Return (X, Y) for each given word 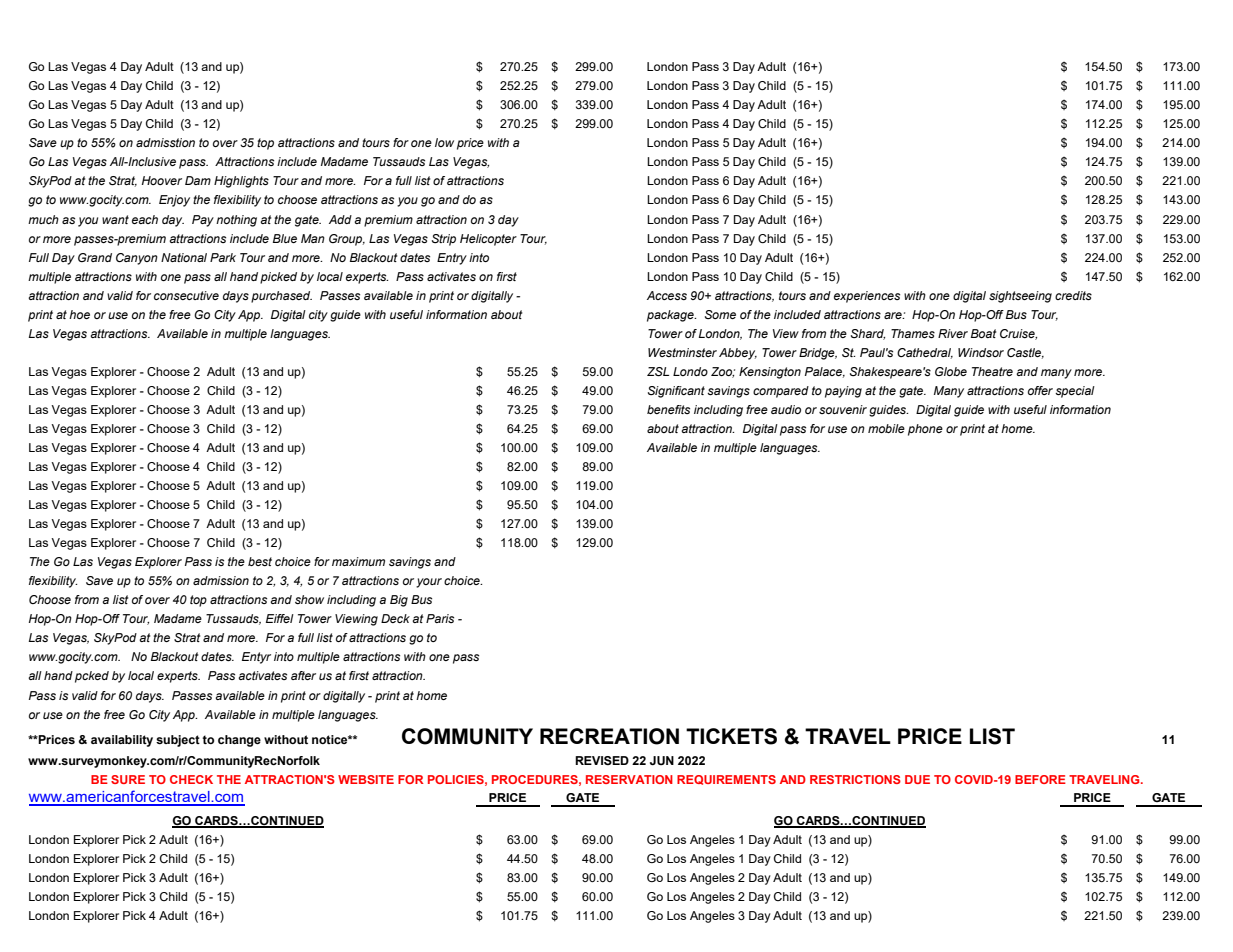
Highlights (241, 182)
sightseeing (1020, 297)
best (260, 561)
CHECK (191, 779)
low (444, 142)
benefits (668, 409)
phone (925, 430)
